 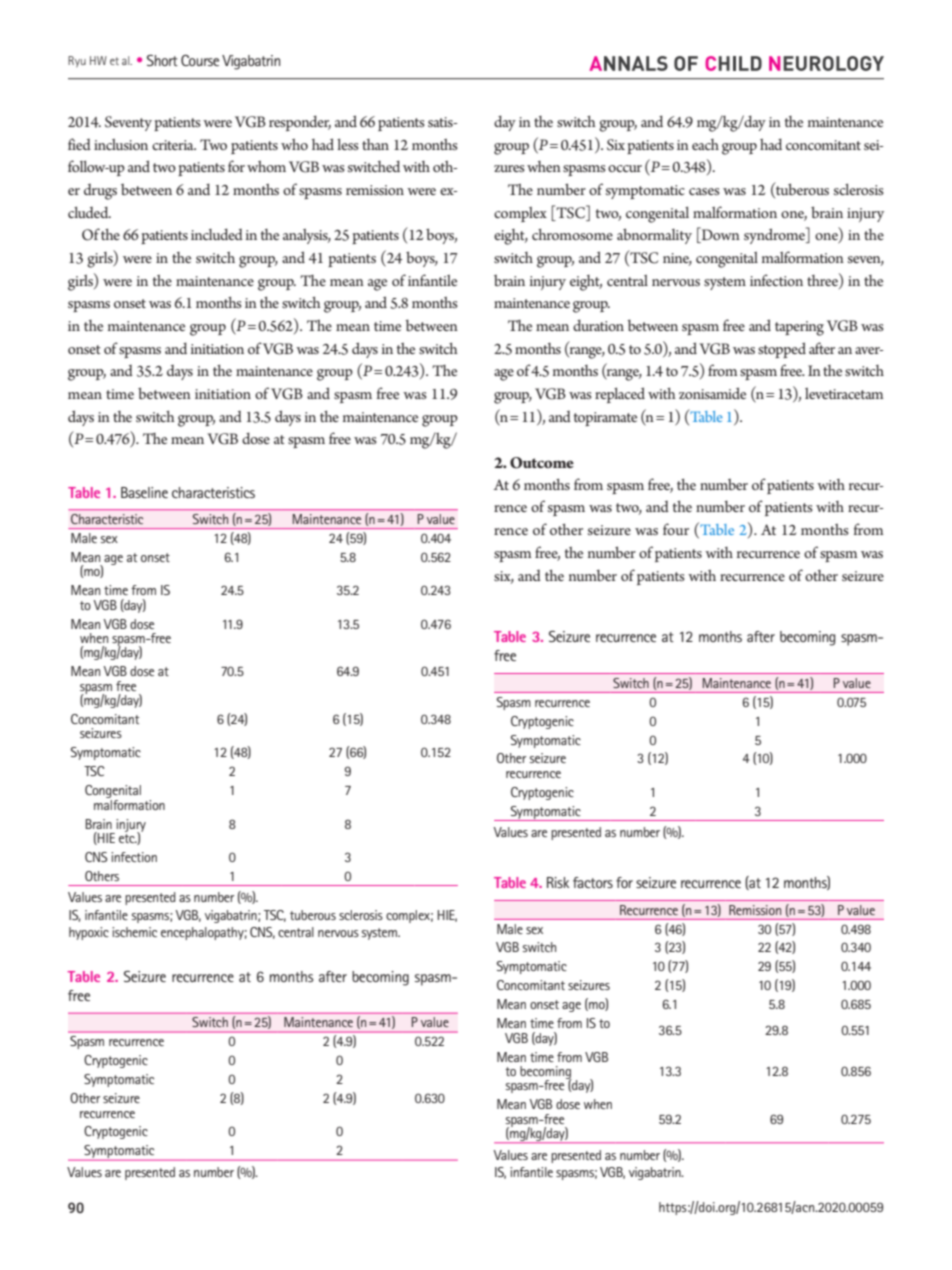 What do you see at coordinates (162, 60) in the image?
I see `Short` at bounding box center [162, 60].
